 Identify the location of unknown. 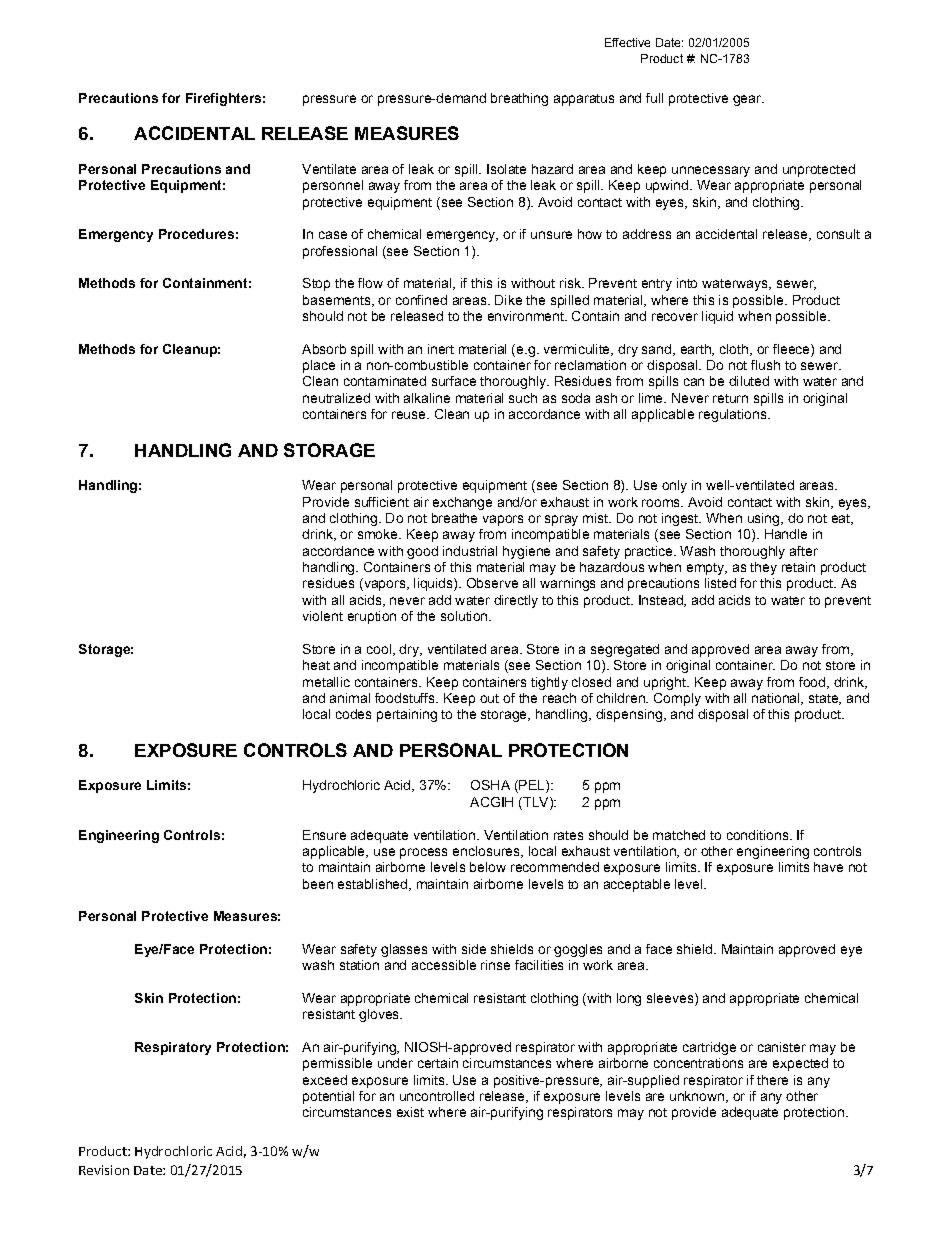
(697, 1096).
